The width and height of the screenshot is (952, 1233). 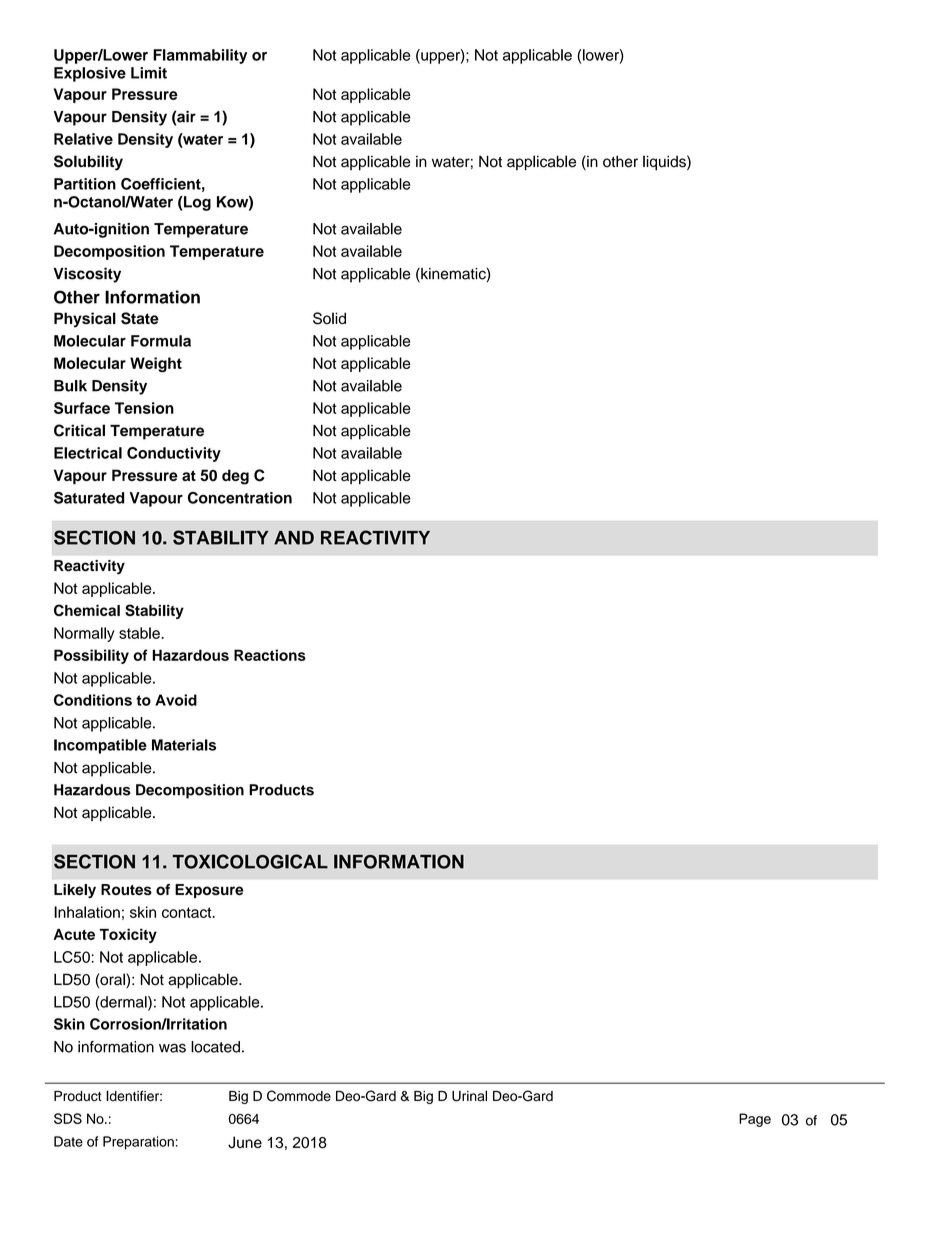 What do you see at coordinates (250, 861) in the screenshot?
I see `TOXICOLOGICAL` at bounding box center [250, 861].
